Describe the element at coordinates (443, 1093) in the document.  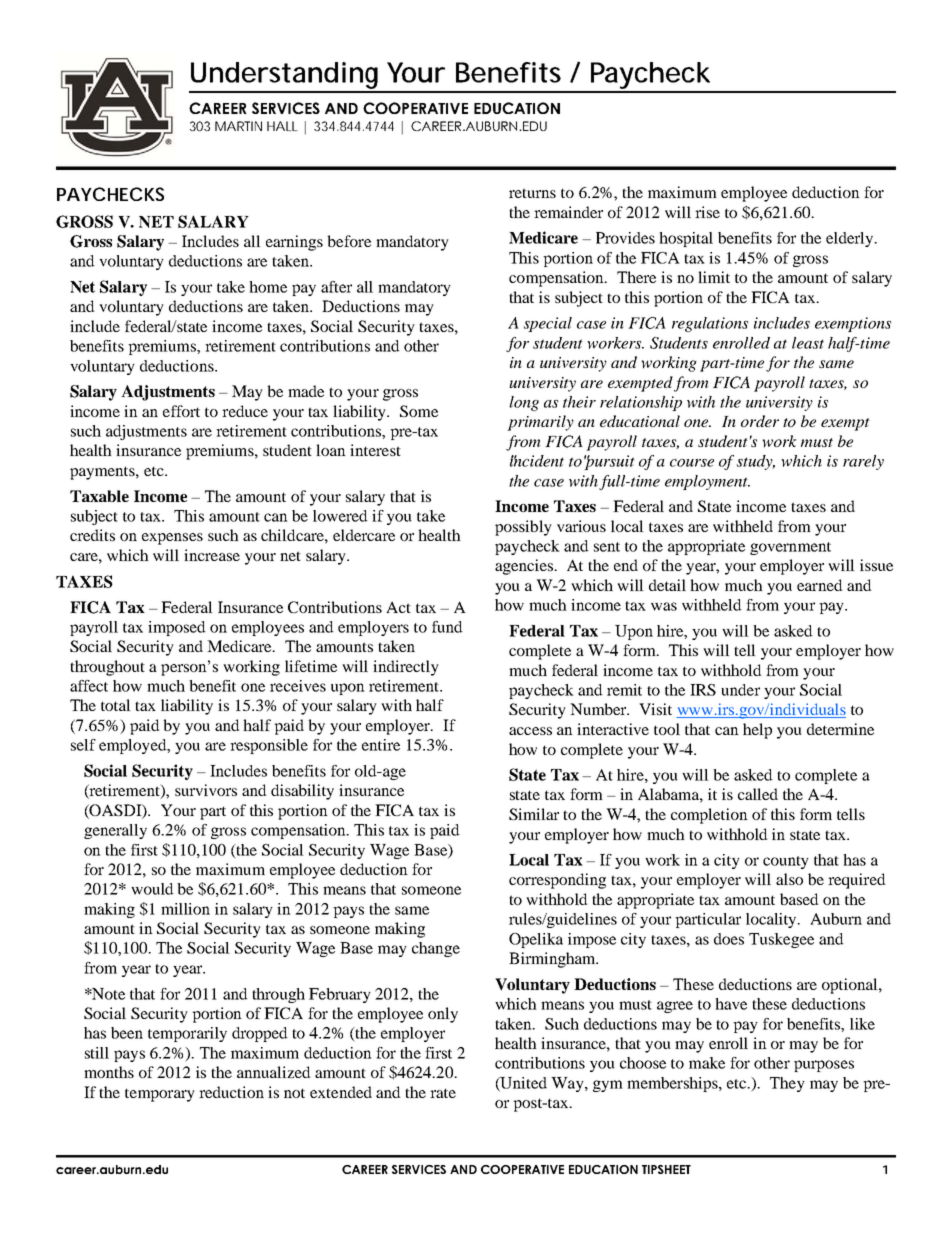
I see `rate` at that location.
